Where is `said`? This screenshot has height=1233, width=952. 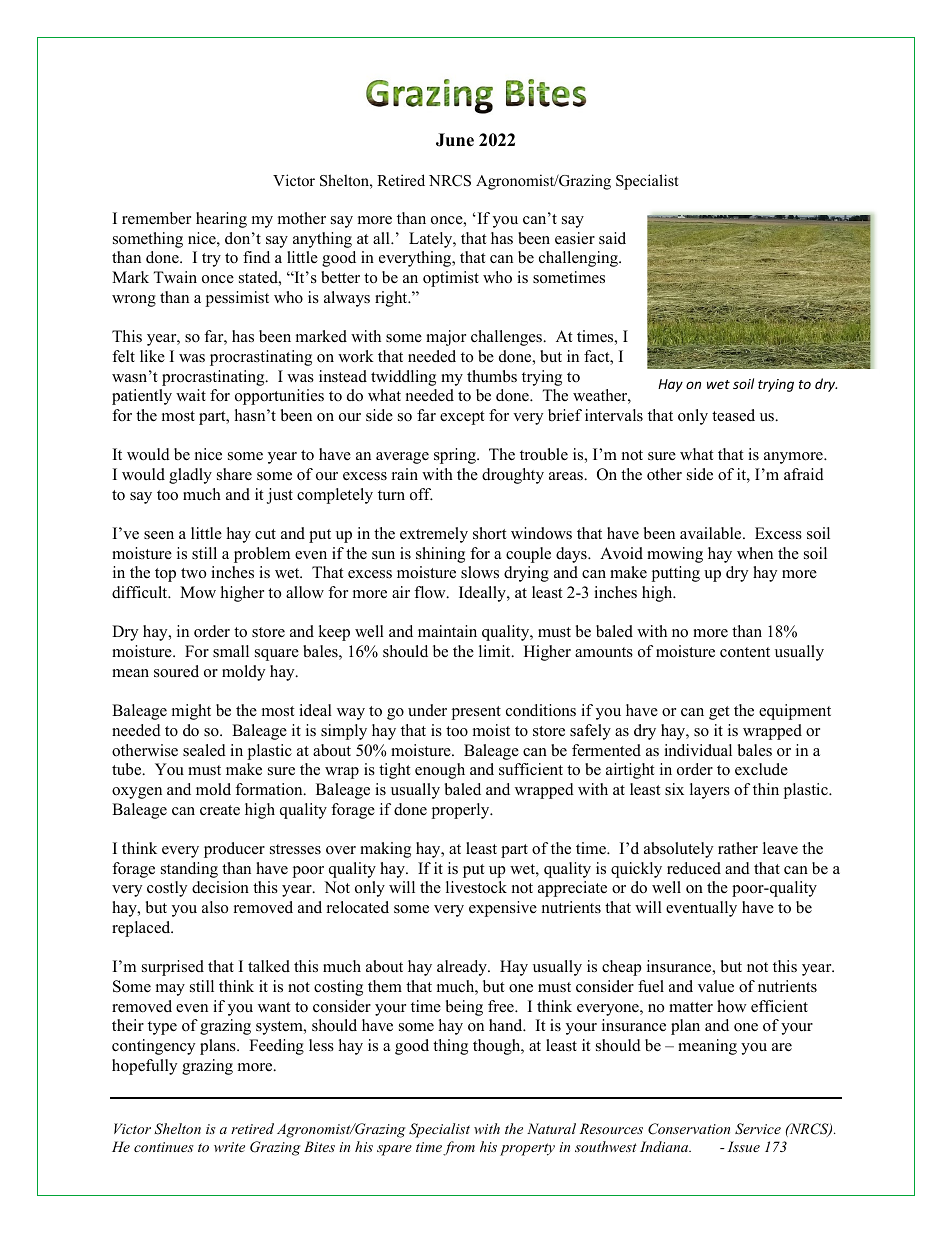 said is located at coordinates (612, 238).
